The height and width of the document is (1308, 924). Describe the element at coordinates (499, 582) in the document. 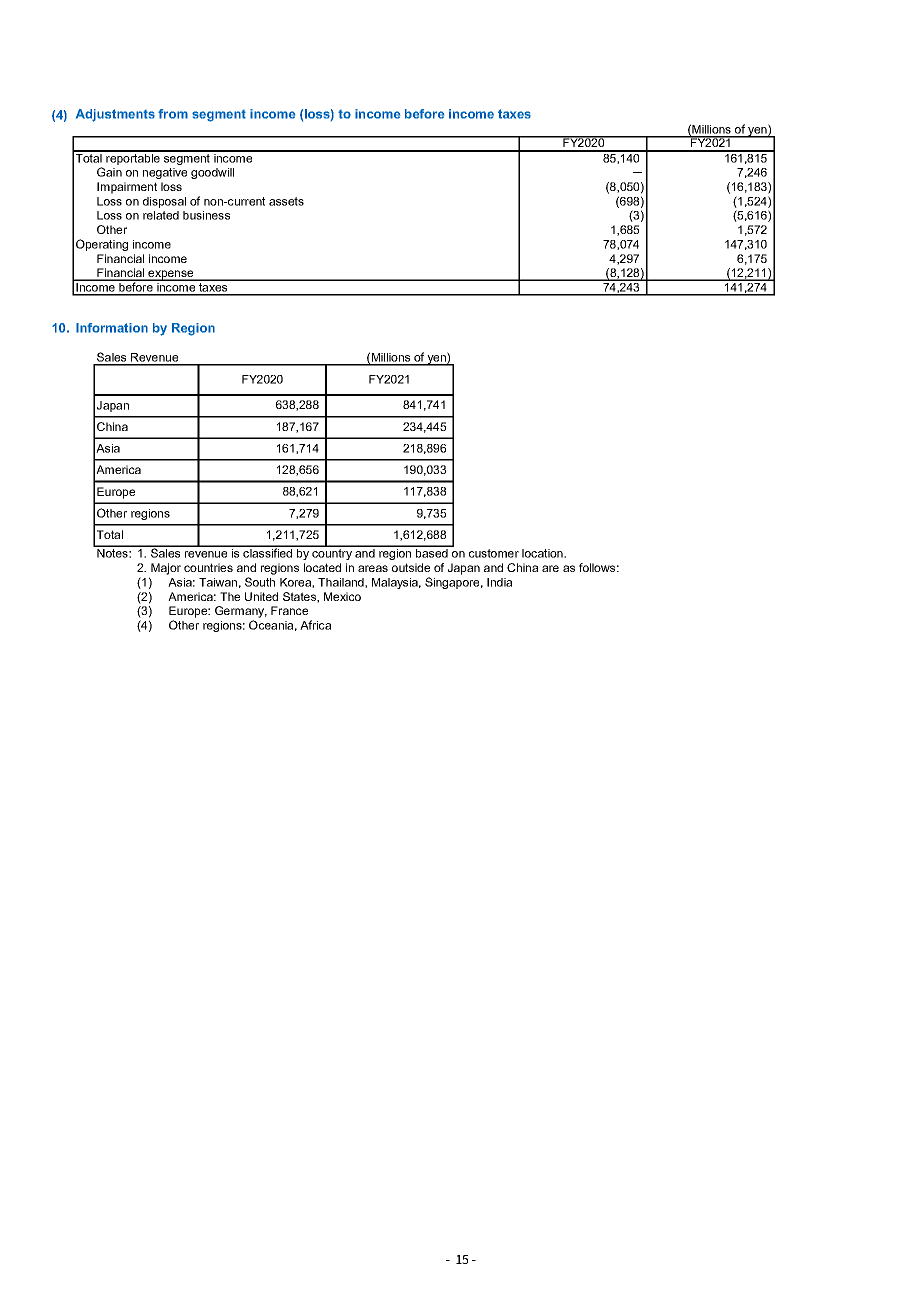

I see `India` at that location.
